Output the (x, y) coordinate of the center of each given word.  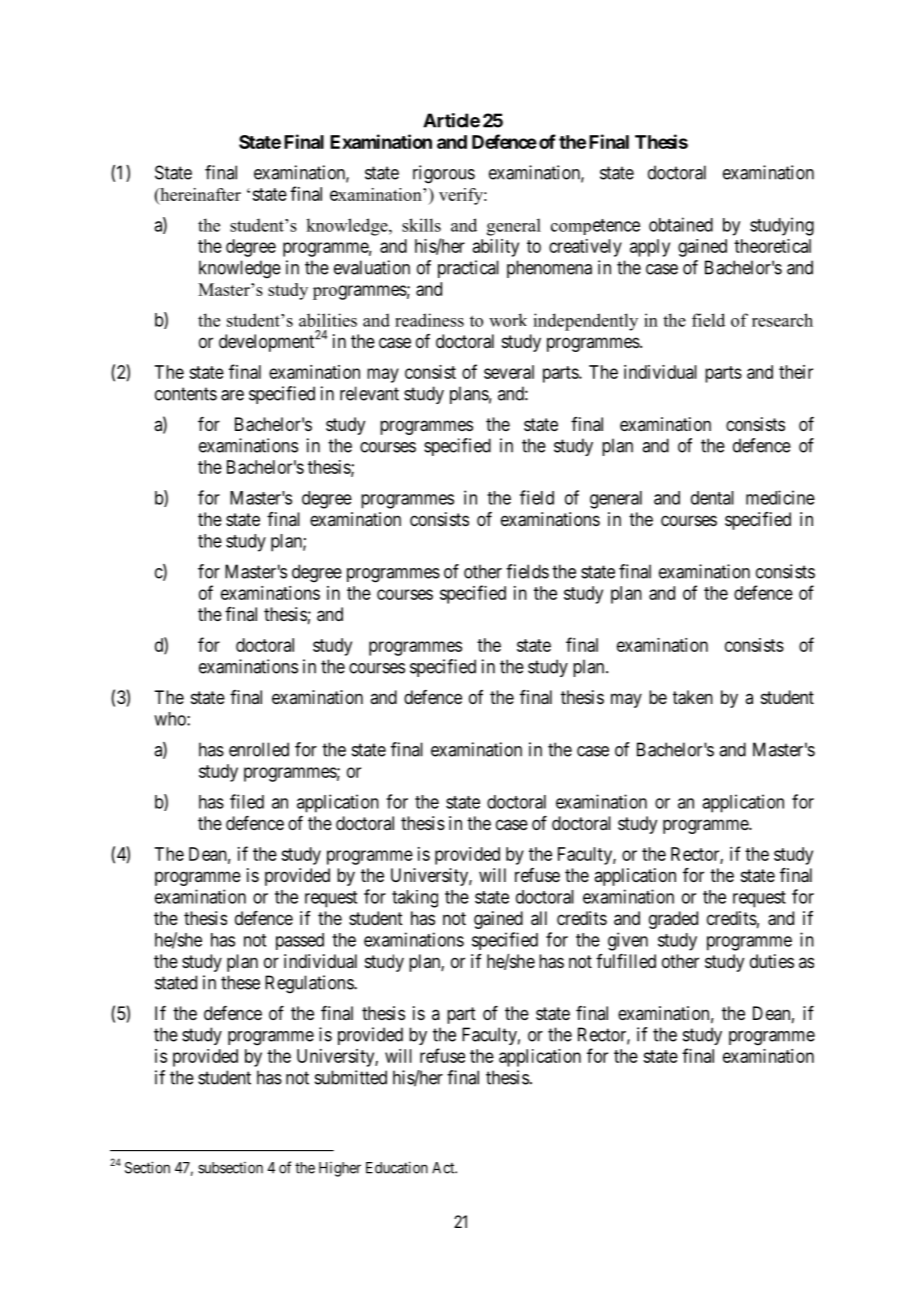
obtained (681, 224)
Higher (340, 1169)
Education (397, 1167)
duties (772, 961)
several (509, 372)
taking (415, 899)
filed (247, 801)
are (232, 395)
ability (496, 248)
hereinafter (199, 194)
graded (673, 920)
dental (712, 498)
